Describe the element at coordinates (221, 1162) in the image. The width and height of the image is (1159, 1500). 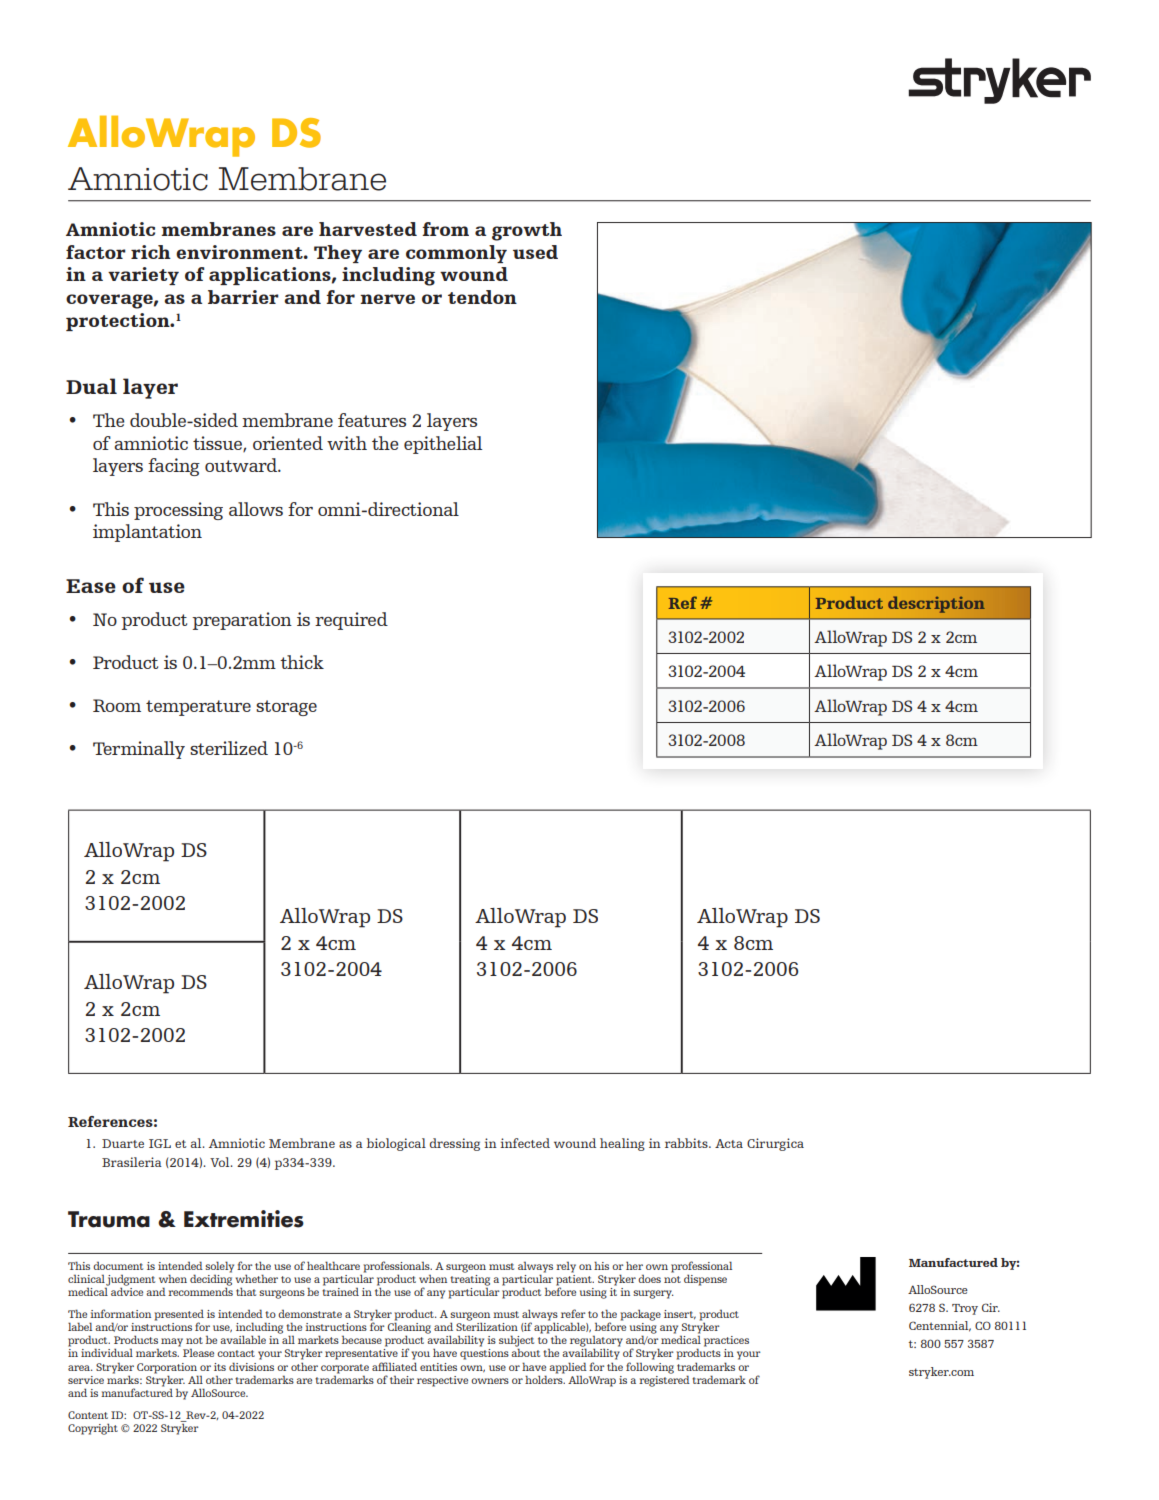
I see `Vol` at that location.
